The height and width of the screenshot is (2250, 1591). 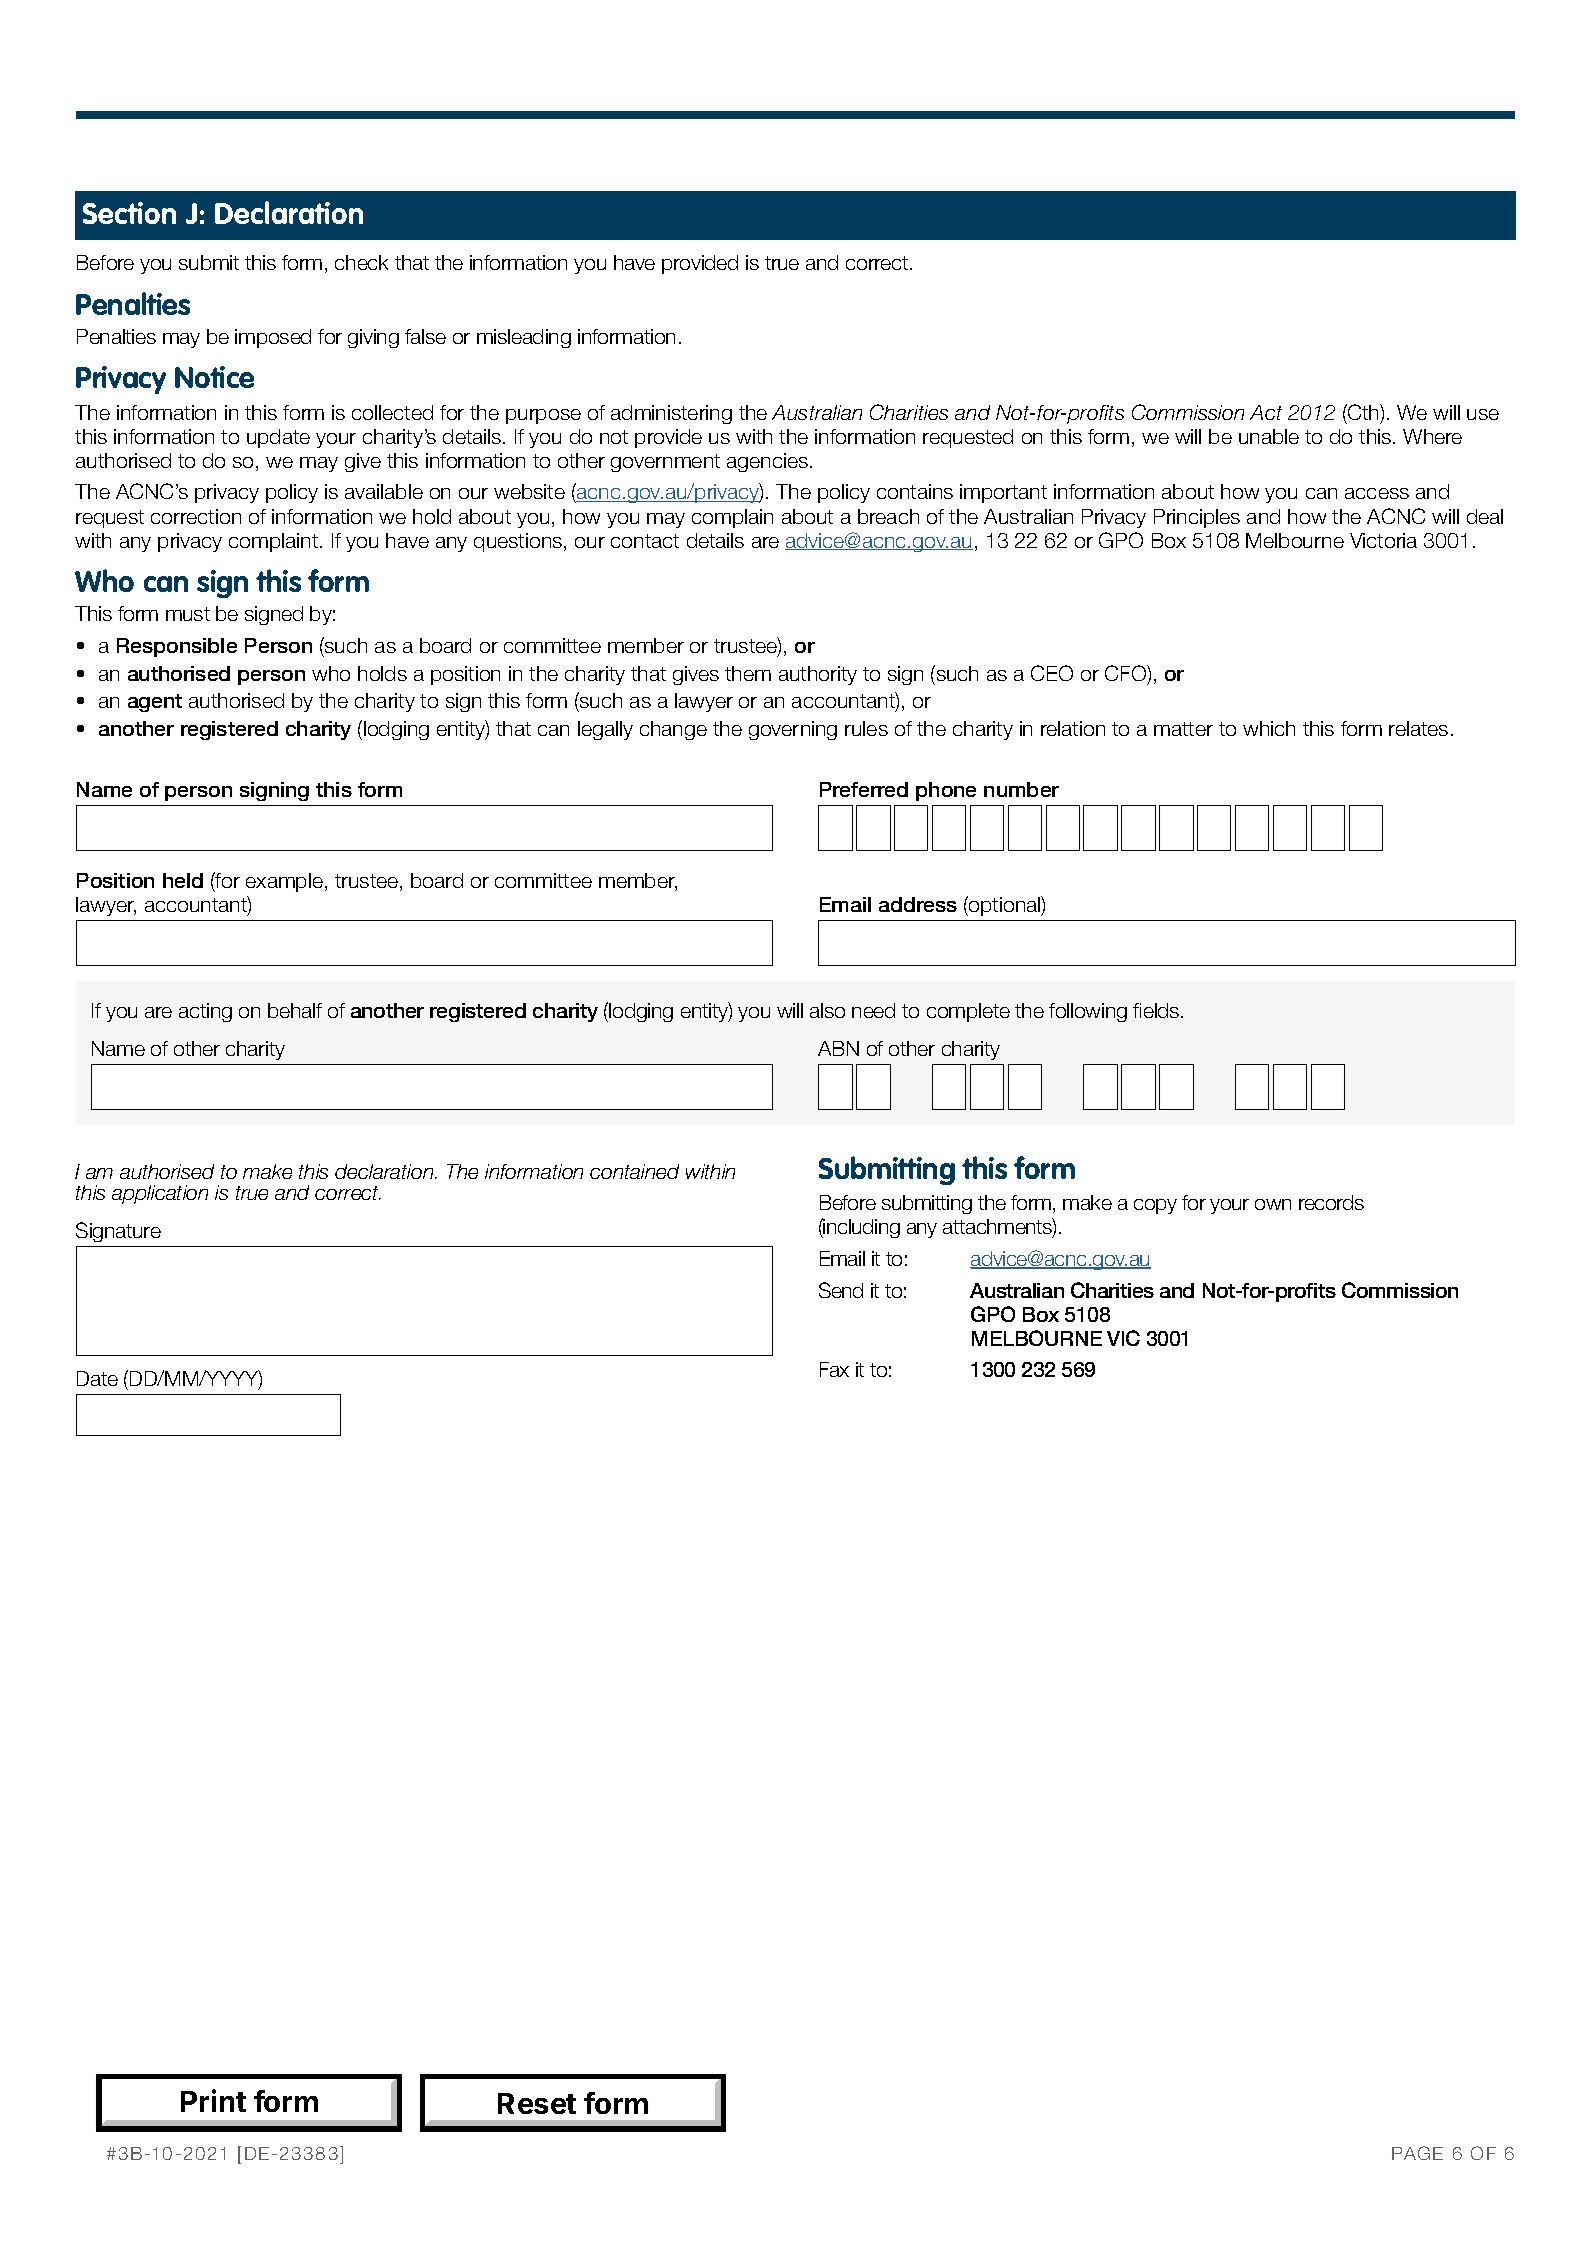 What do you see at coordinates (160, 1194) in the screenshot?
I see `application` at bounding box center [160, 1194].
